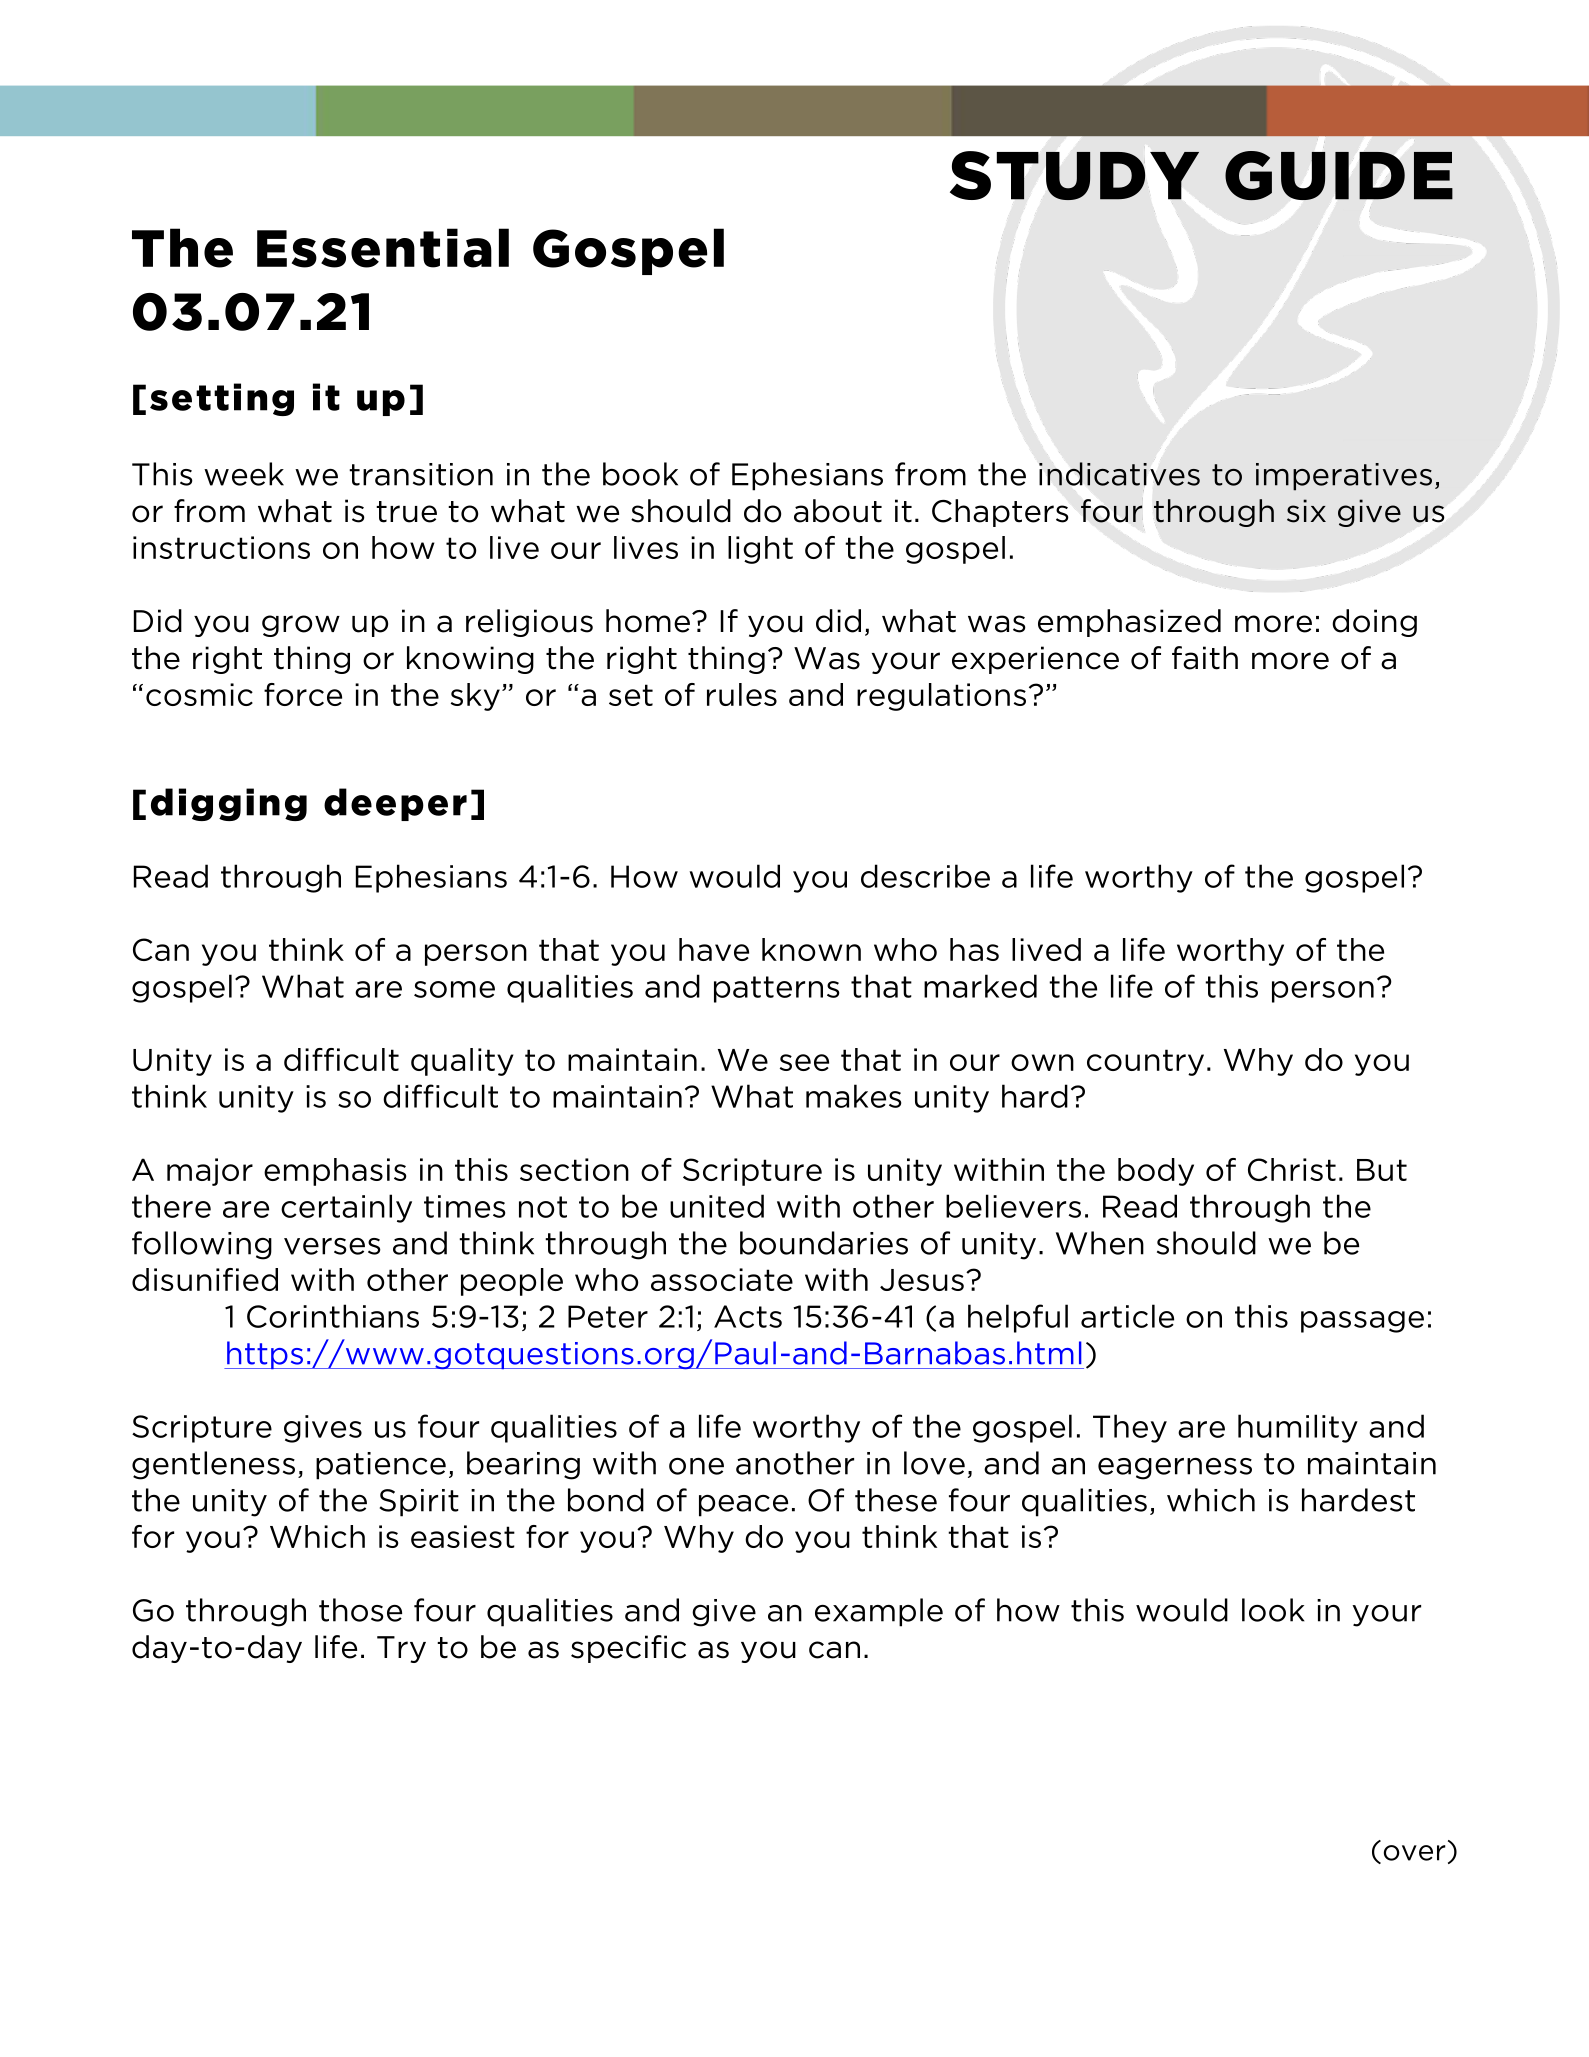 This screenshot has height=2057, width=1589. What do you see at coordinates (1145, 1062) in the screenshot?
I see `country` at bounding box center [1145, 1062].
